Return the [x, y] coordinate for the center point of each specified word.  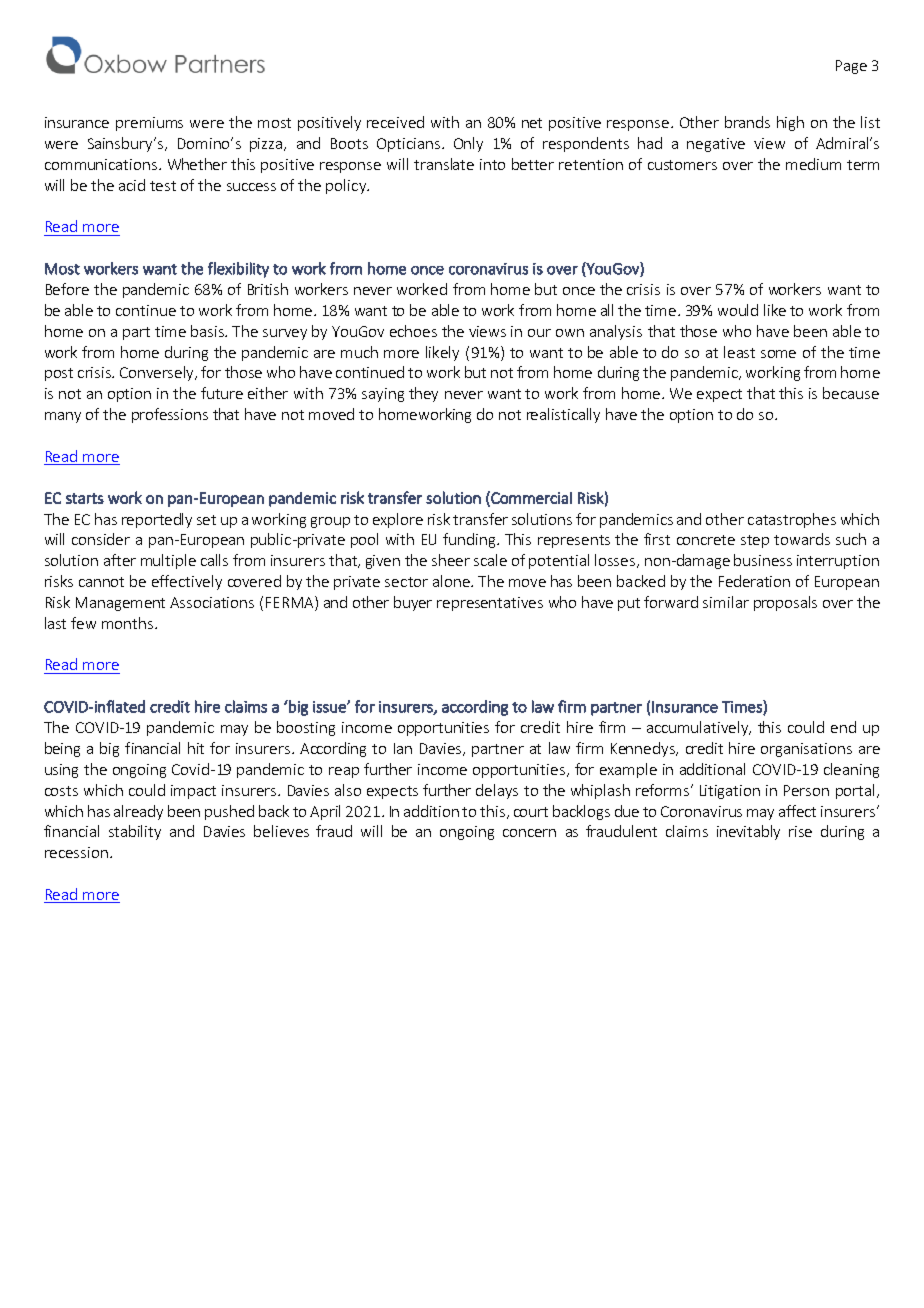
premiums [149, 124]
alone [452, 581]
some [778, 354]
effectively [187, 582]
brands [747, 122]
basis [208, 331]
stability [135, 832]
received [395, 122]
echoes [413, 331]
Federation [754, 581]
